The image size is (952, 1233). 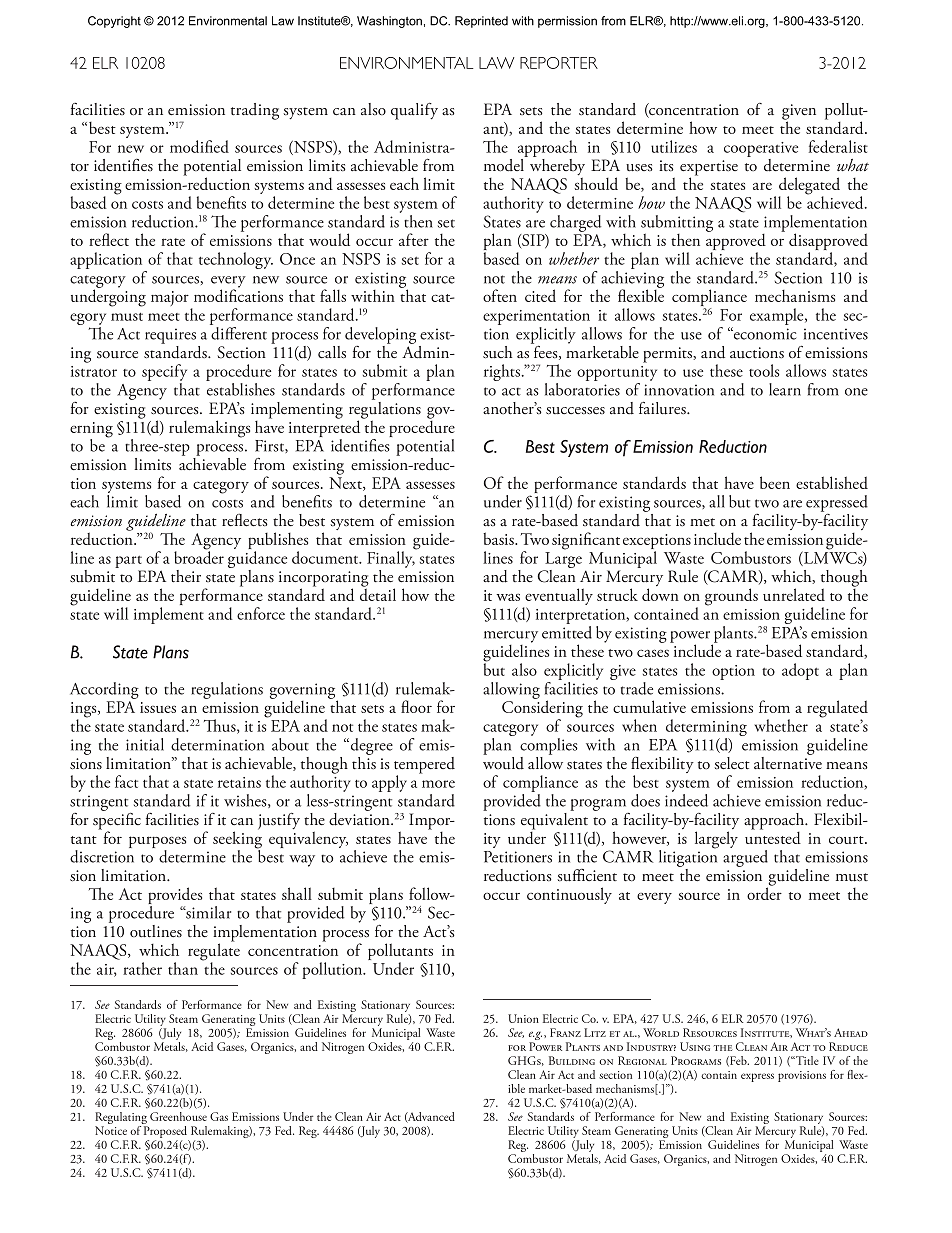 What do you see at coordinates (166, 1133) in the image?
I see `Proposed` at bounding box center [166, 1133].
